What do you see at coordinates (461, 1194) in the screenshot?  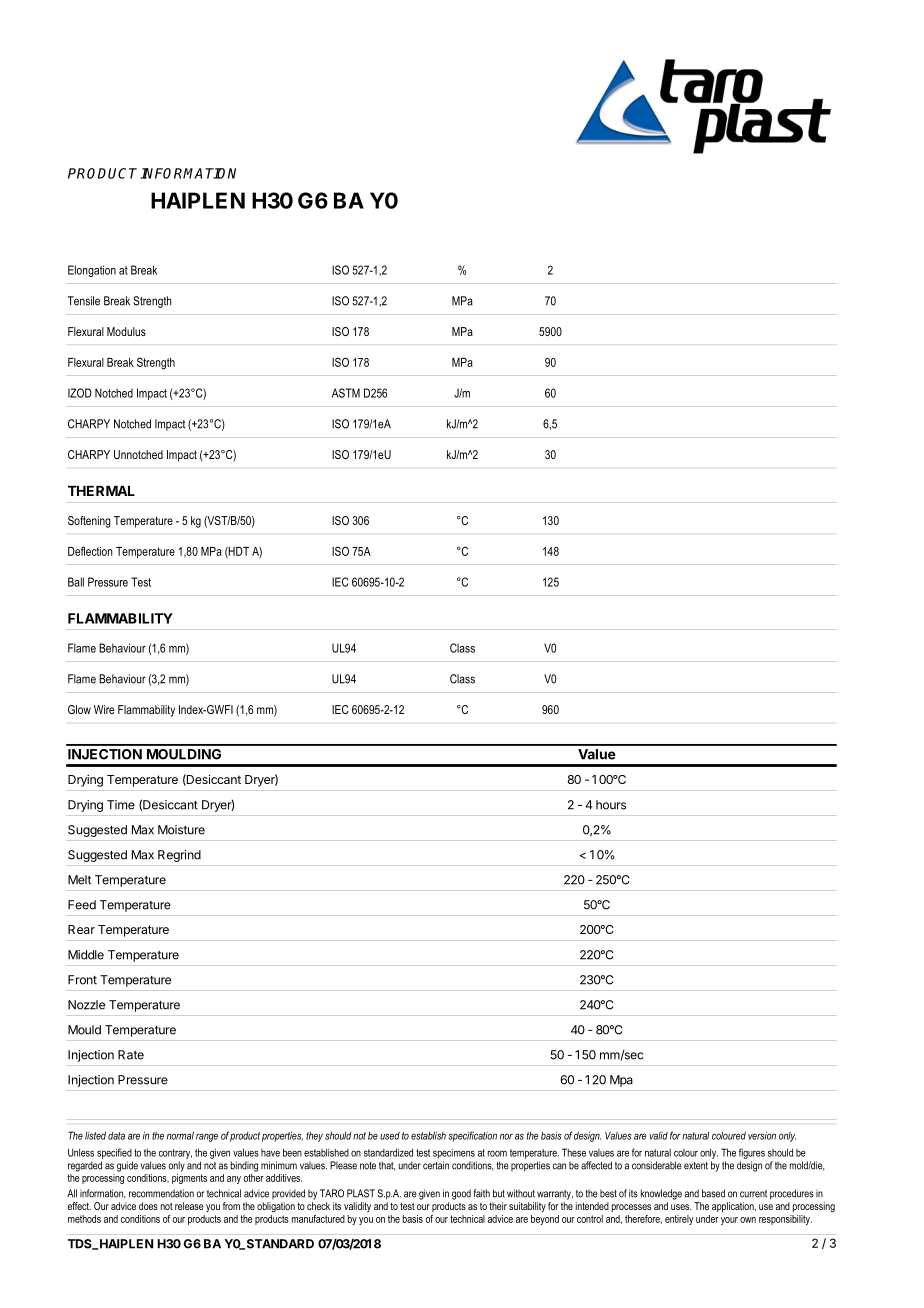 I see `good` at bounding box center [461, 1194].
